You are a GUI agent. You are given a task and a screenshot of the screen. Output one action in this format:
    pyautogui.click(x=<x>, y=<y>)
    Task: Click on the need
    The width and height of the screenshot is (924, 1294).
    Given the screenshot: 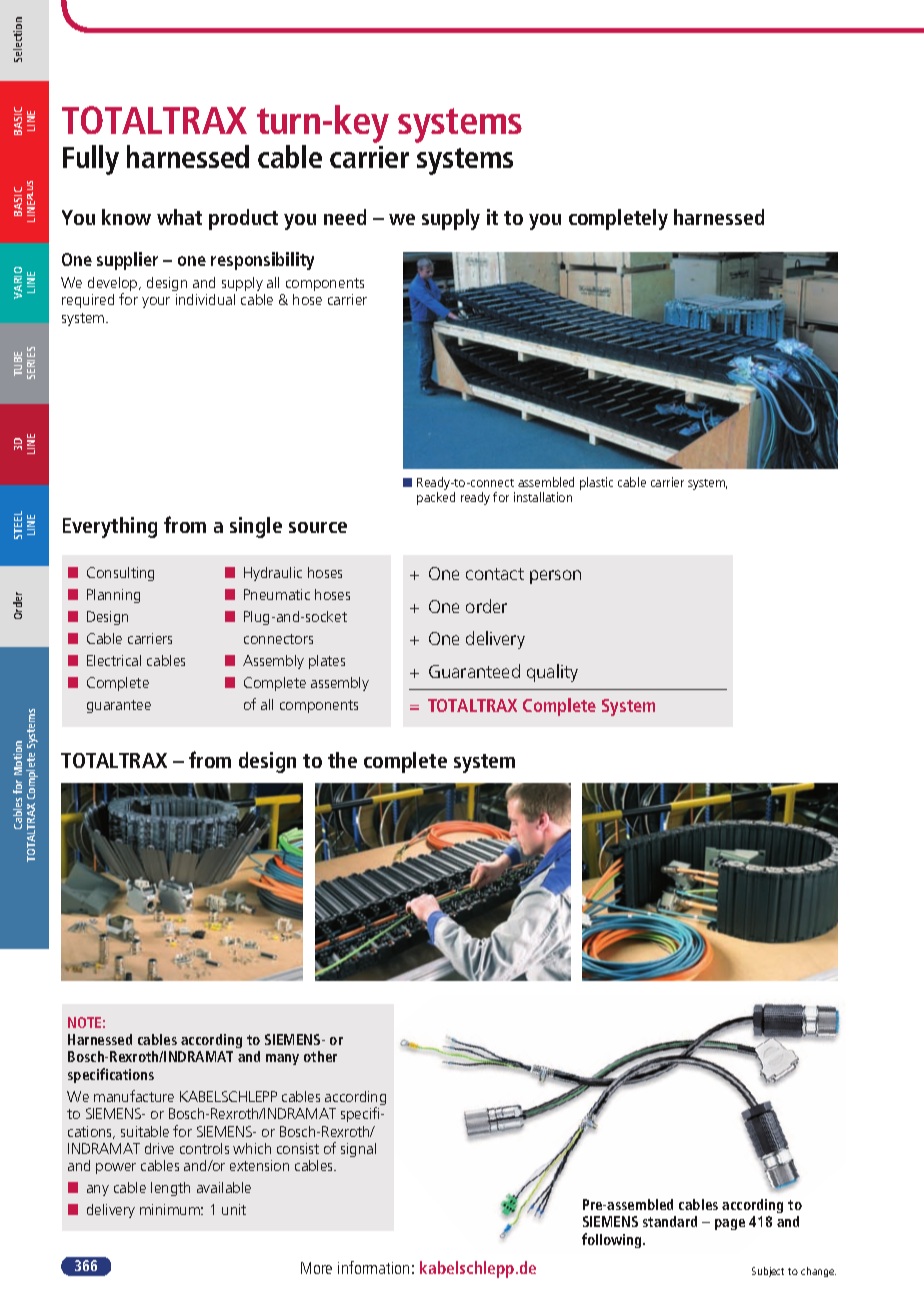 What is the action you would take?
    pyautogui.click(x=345, y=217)
